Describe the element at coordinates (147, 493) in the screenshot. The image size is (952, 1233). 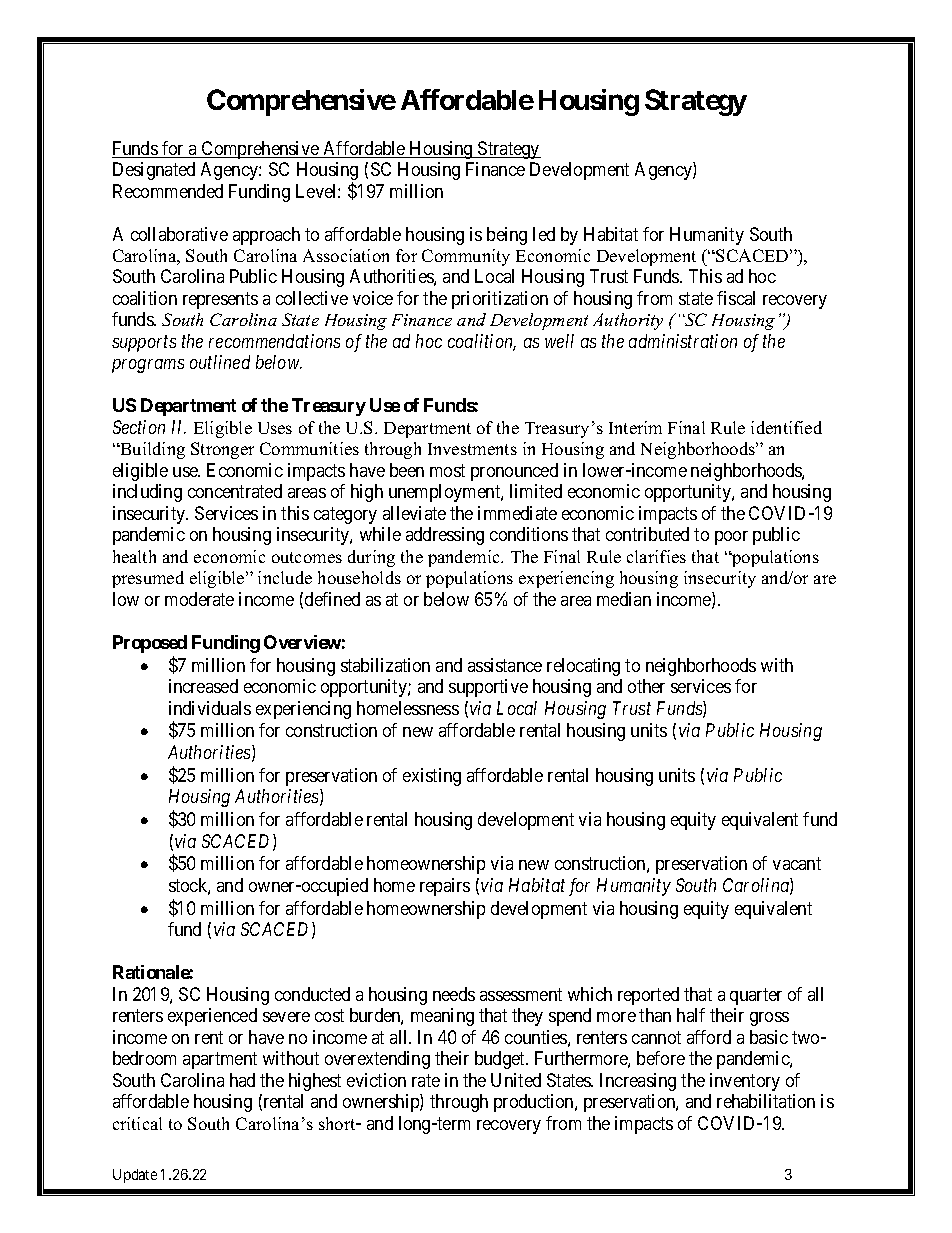
I see `including` at that location.
